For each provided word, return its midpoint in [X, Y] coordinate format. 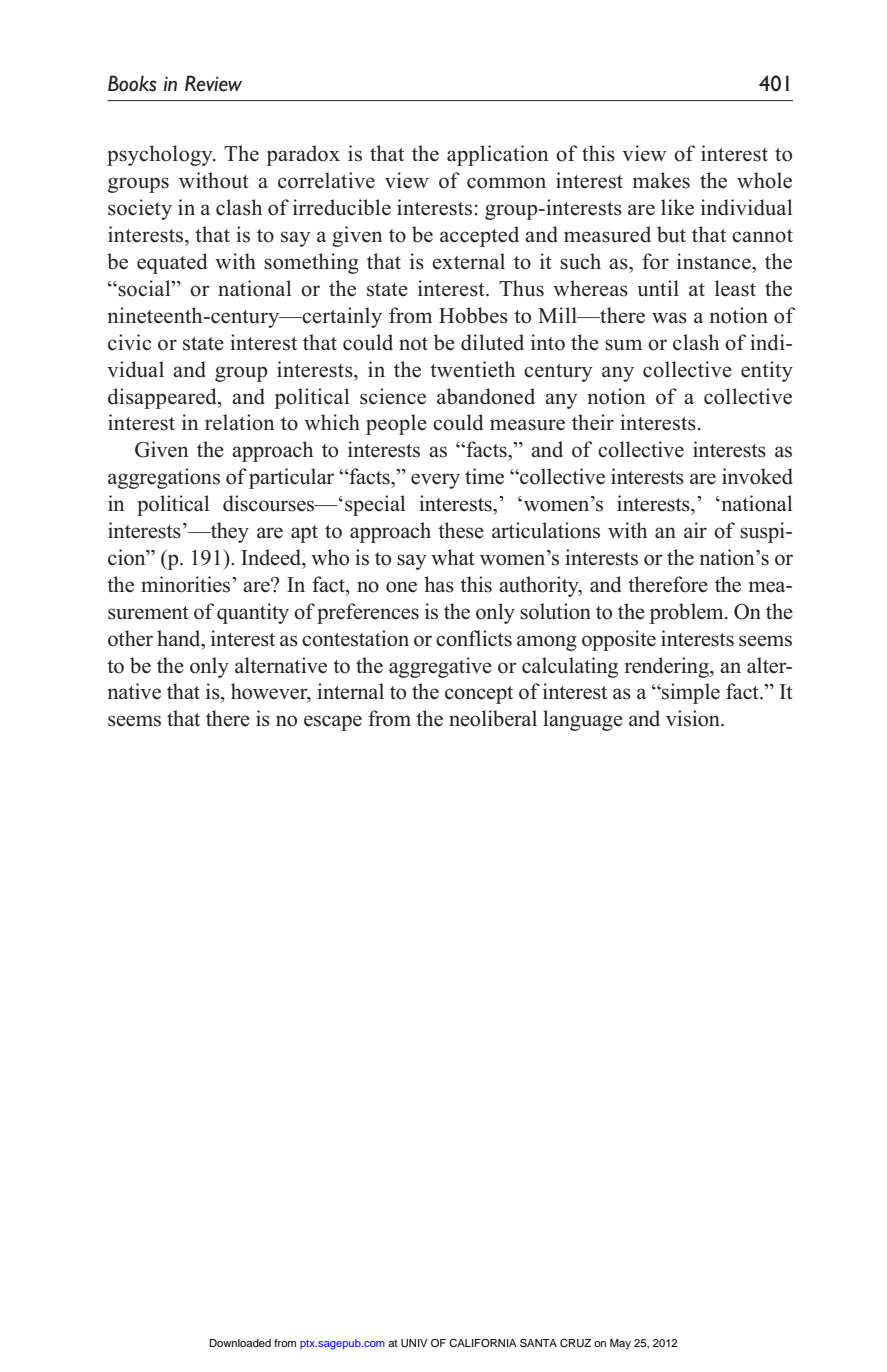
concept [479, 695]
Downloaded [240, 1343]
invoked [757, 476]
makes [661, 180]
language [583, 720]
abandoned [486, 396]
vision [694, 718]
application [498, 155]
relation [240, 422]
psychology [161, 155]
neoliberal [493, 718]
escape [333, 723]
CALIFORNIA [483, 1343]
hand [180, 638]
